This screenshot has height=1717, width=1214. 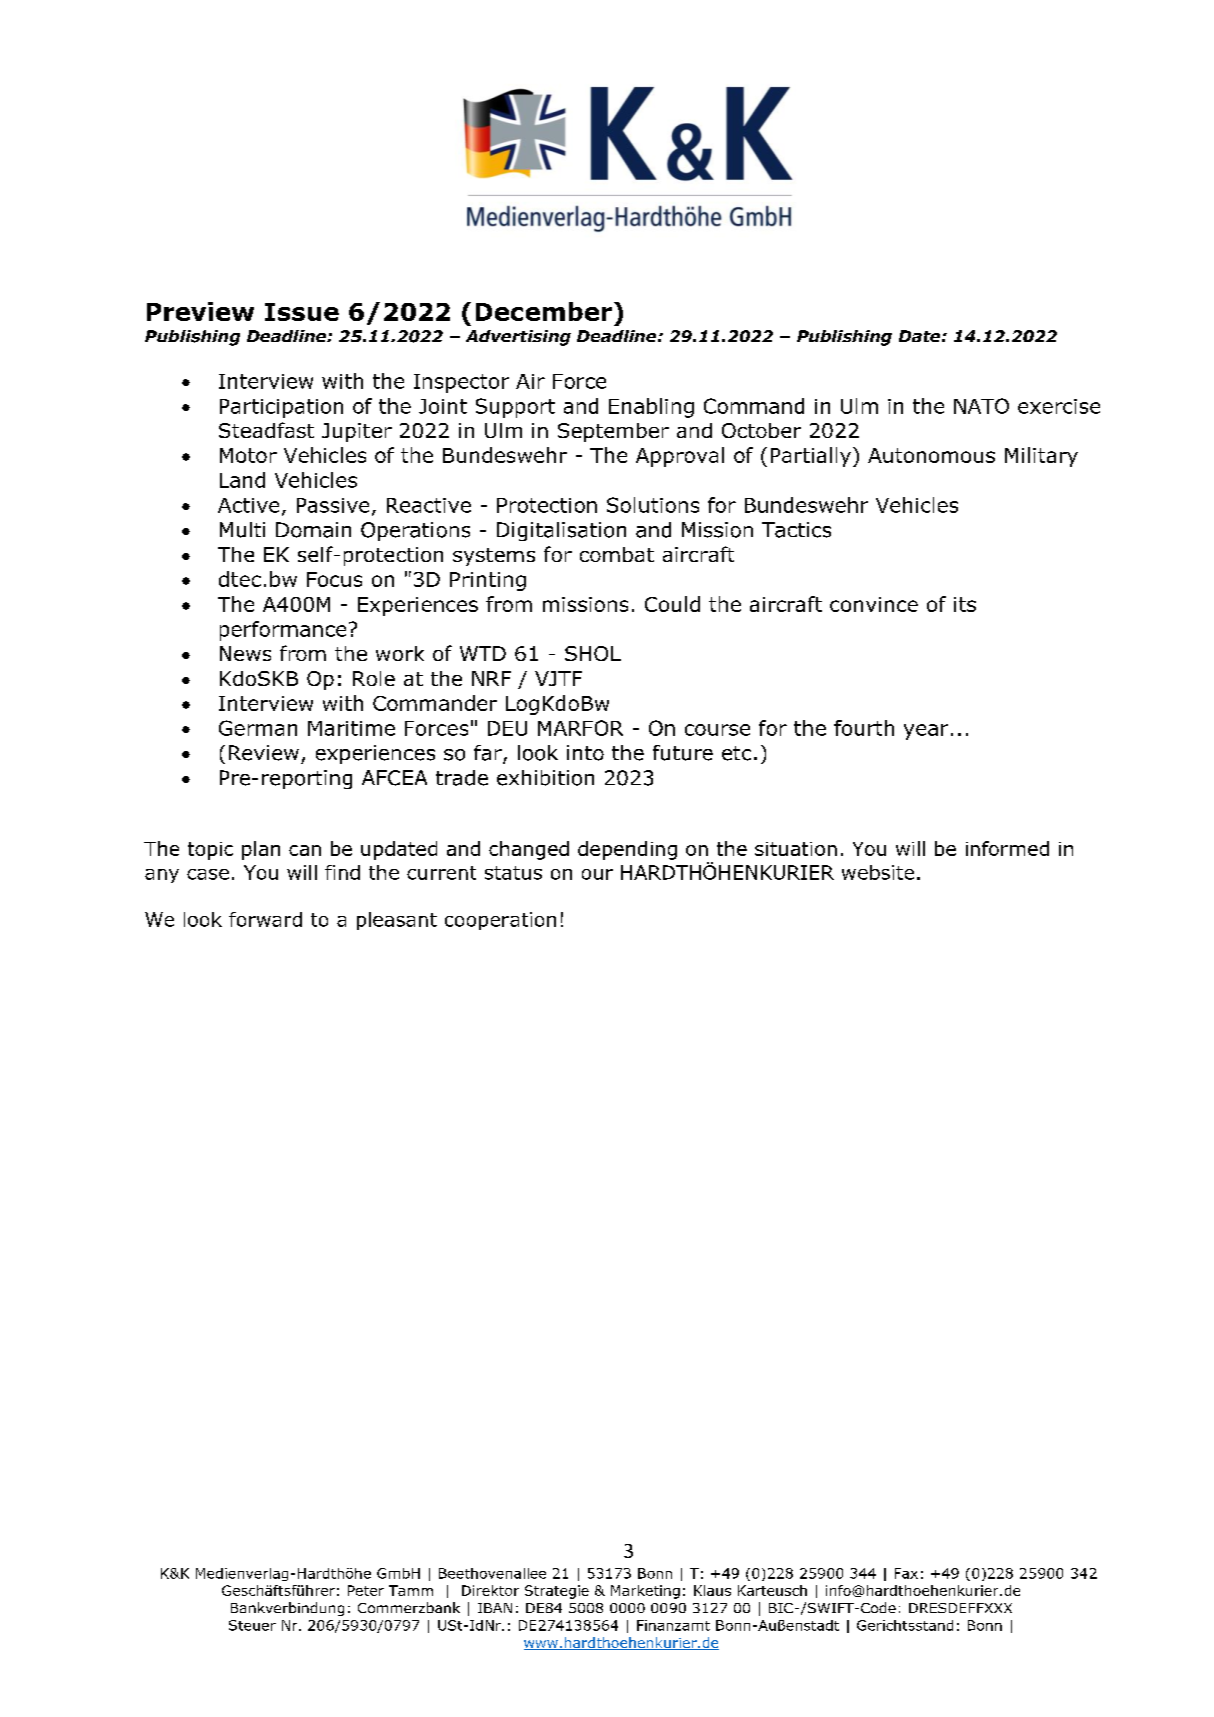 What do you see at coordinates (981, 406) in the screenshot?
I see `NATO` at bounding box center [981, 406].
